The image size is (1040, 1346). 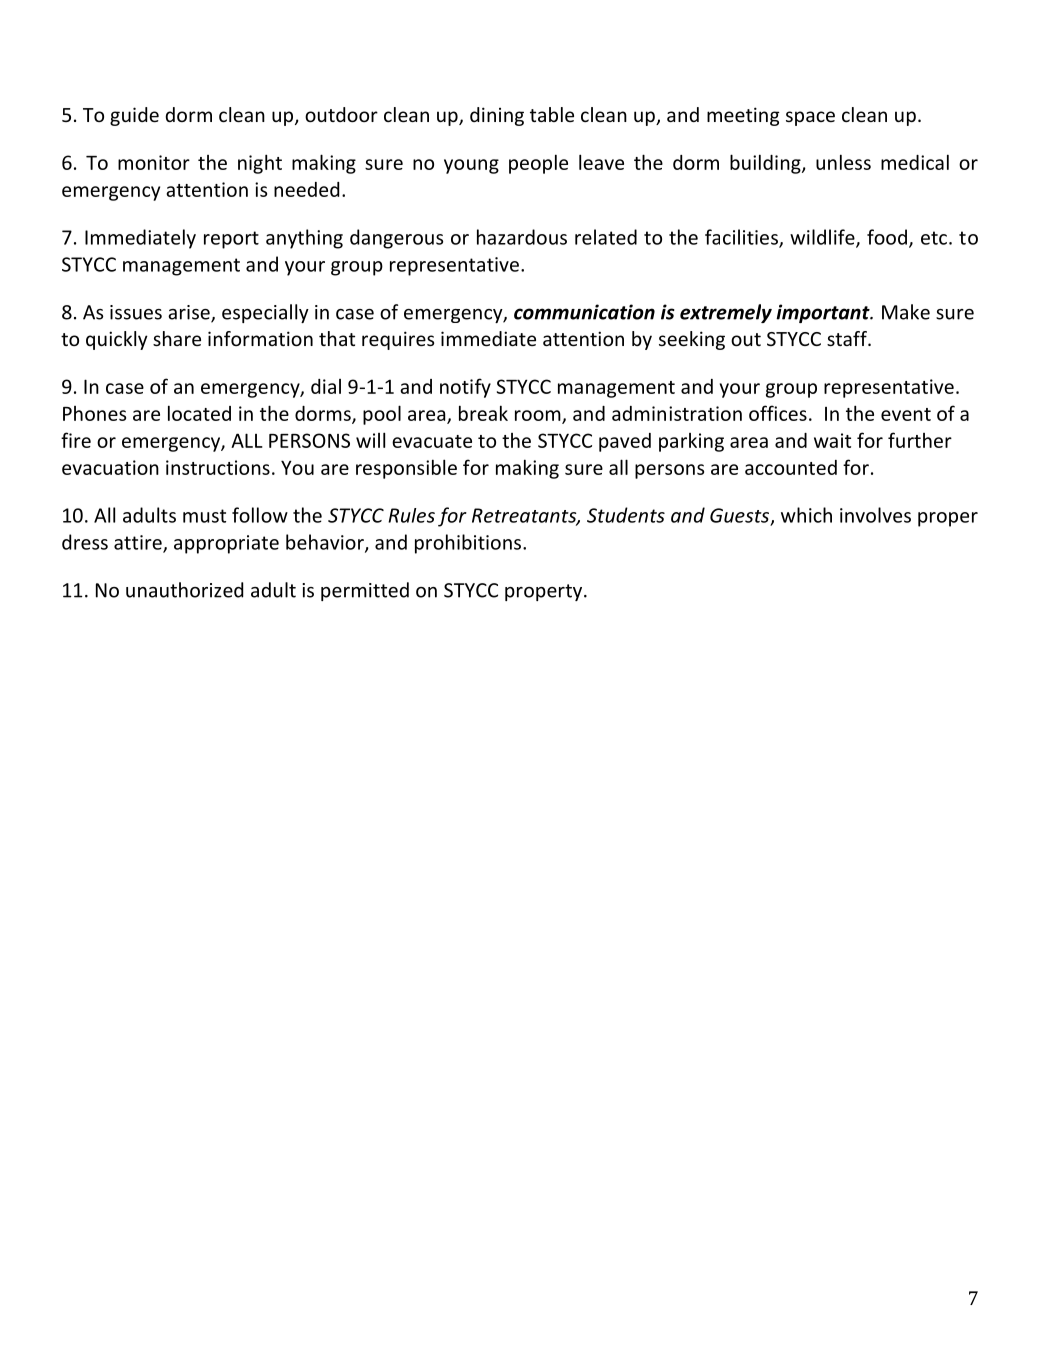 I want to click on unauthorized, so click(x=184, y=590).
